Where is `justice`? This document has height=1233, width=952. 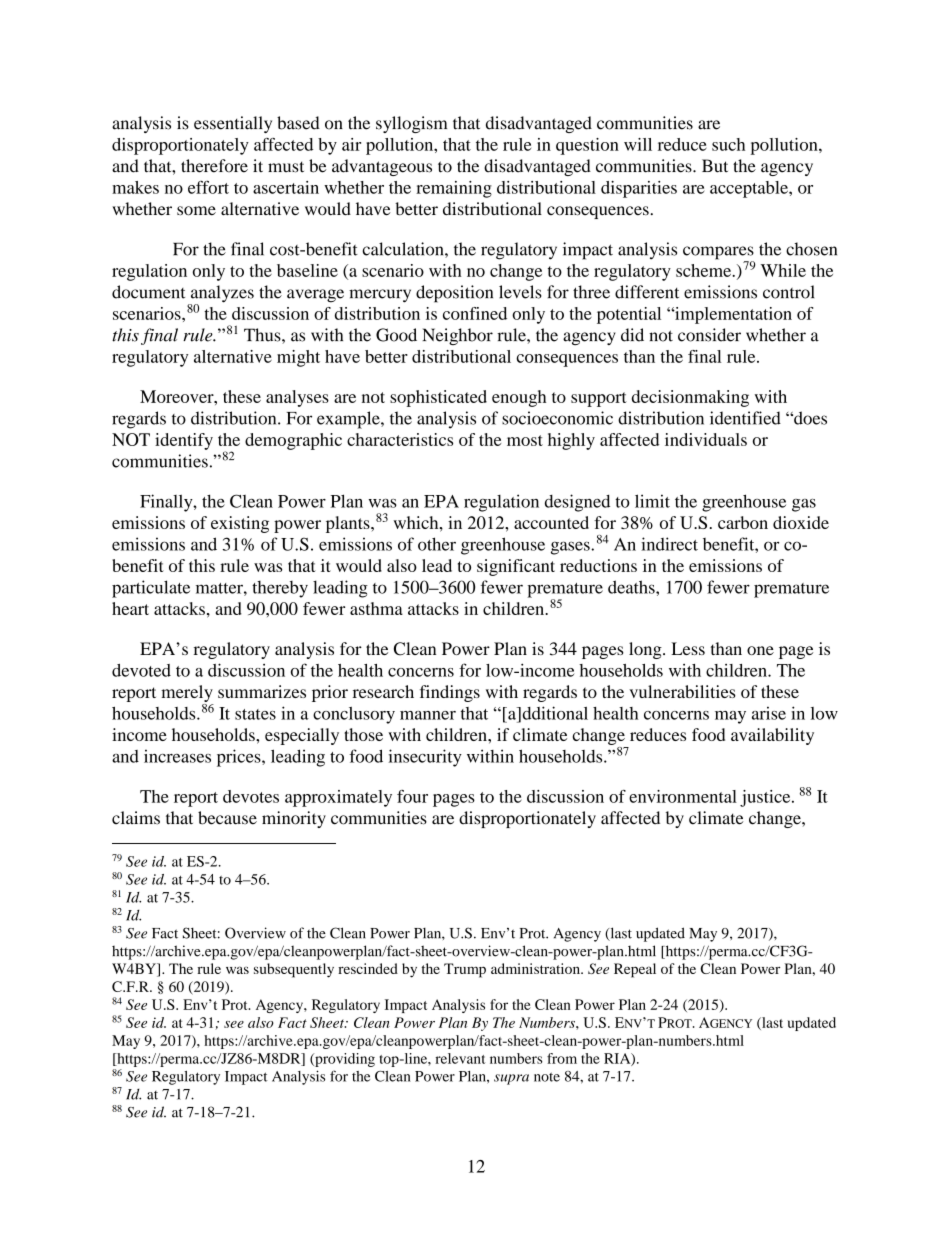 justice is located at coordinates (766, 798).
